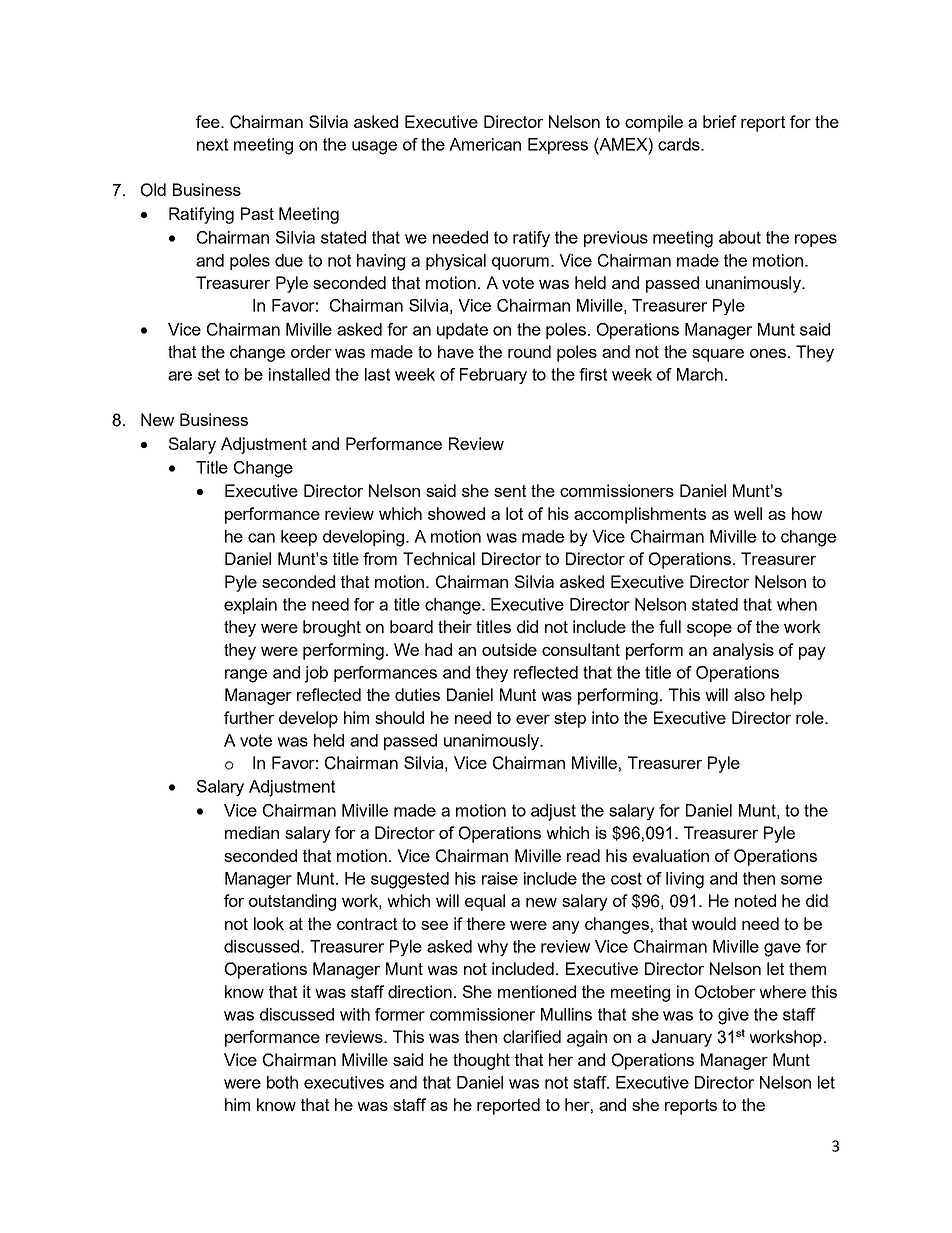 The height and width of the page is (1233, 952). I want to click on brief, so click(720, 121).
